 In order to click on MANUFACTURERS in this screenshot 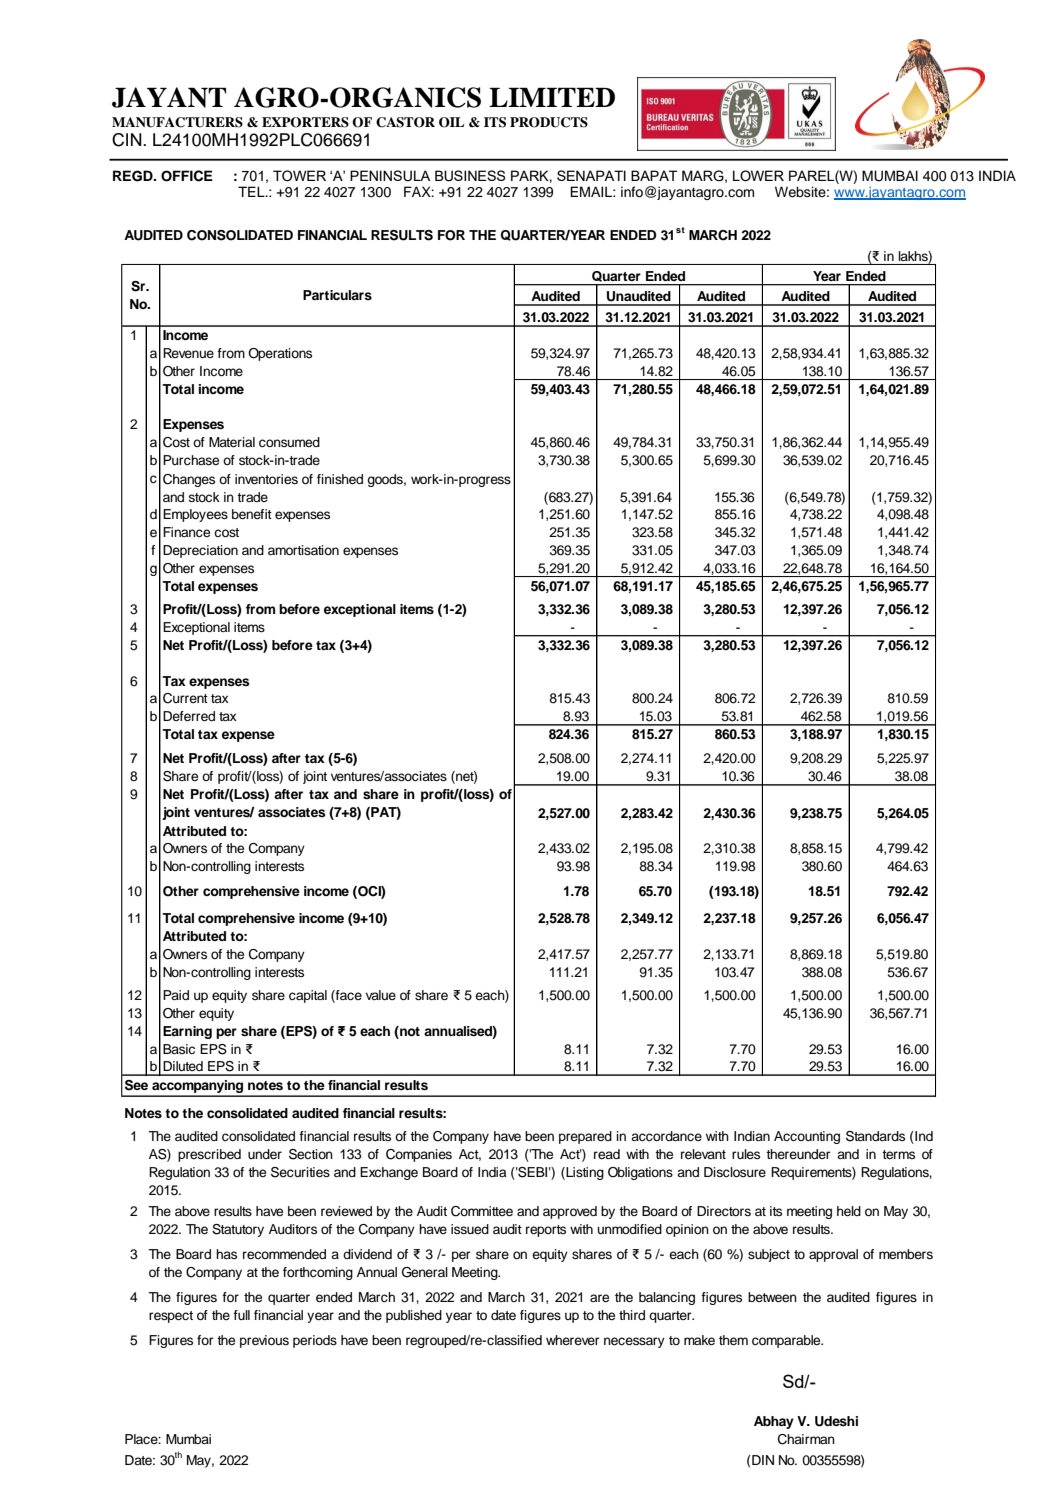, I will do `click(177, 122)`.
